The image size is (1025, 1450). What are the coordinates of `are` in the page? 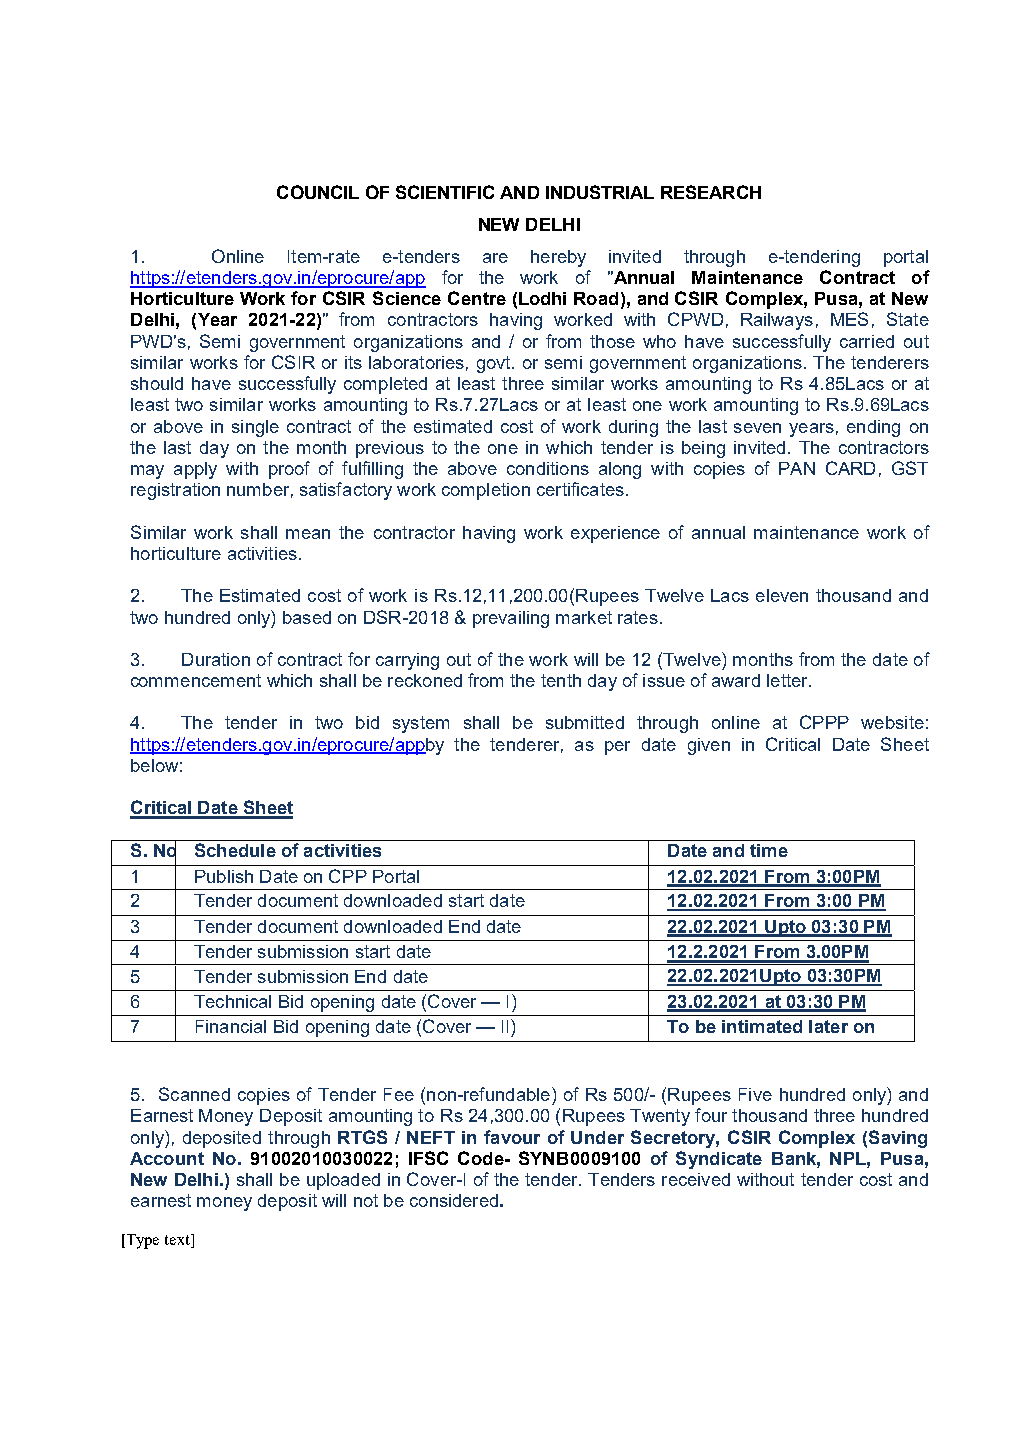 It's located at (495, 258).
